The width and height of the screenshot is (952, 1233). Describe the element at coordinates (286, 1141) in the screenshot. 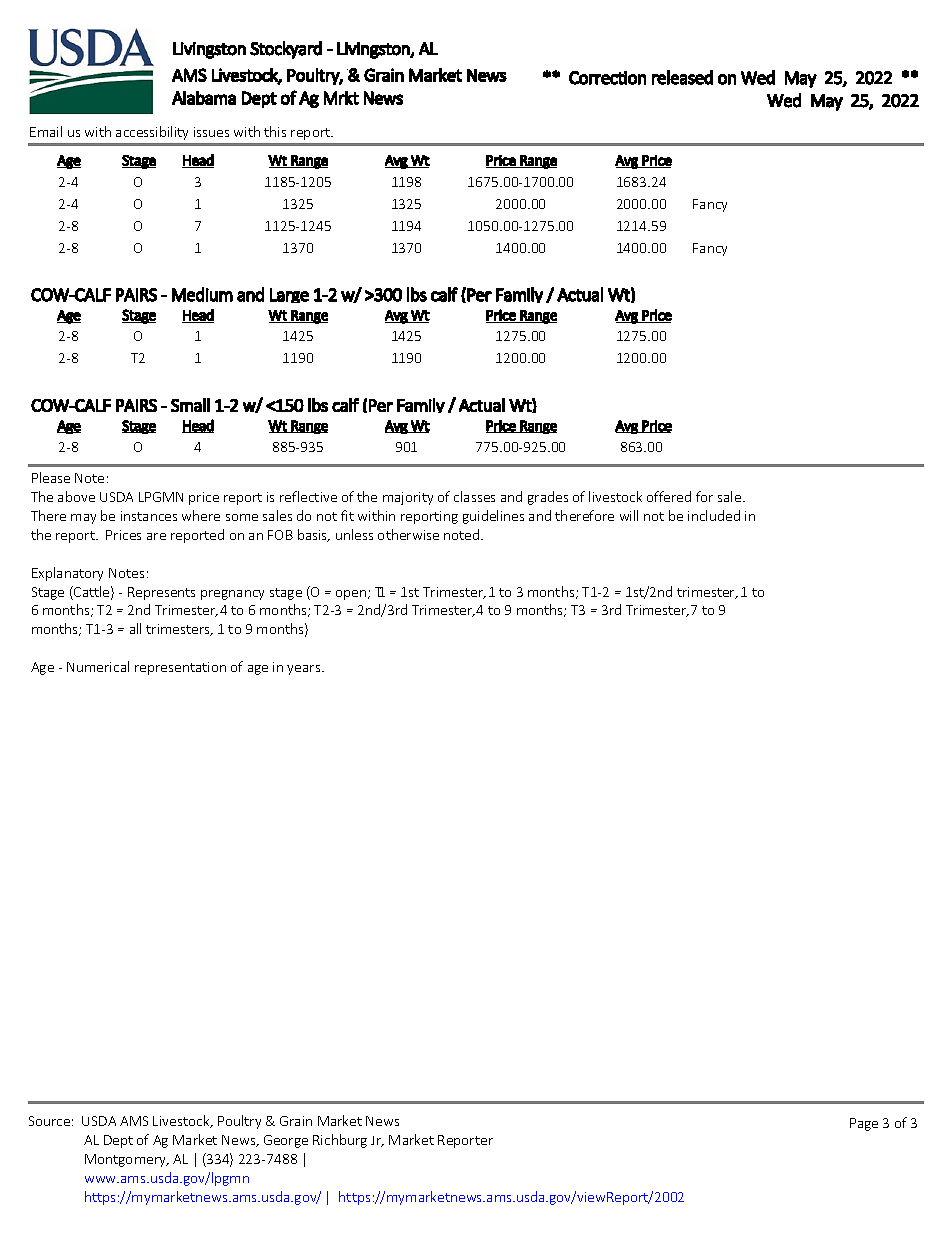

I see `George` at that location.
